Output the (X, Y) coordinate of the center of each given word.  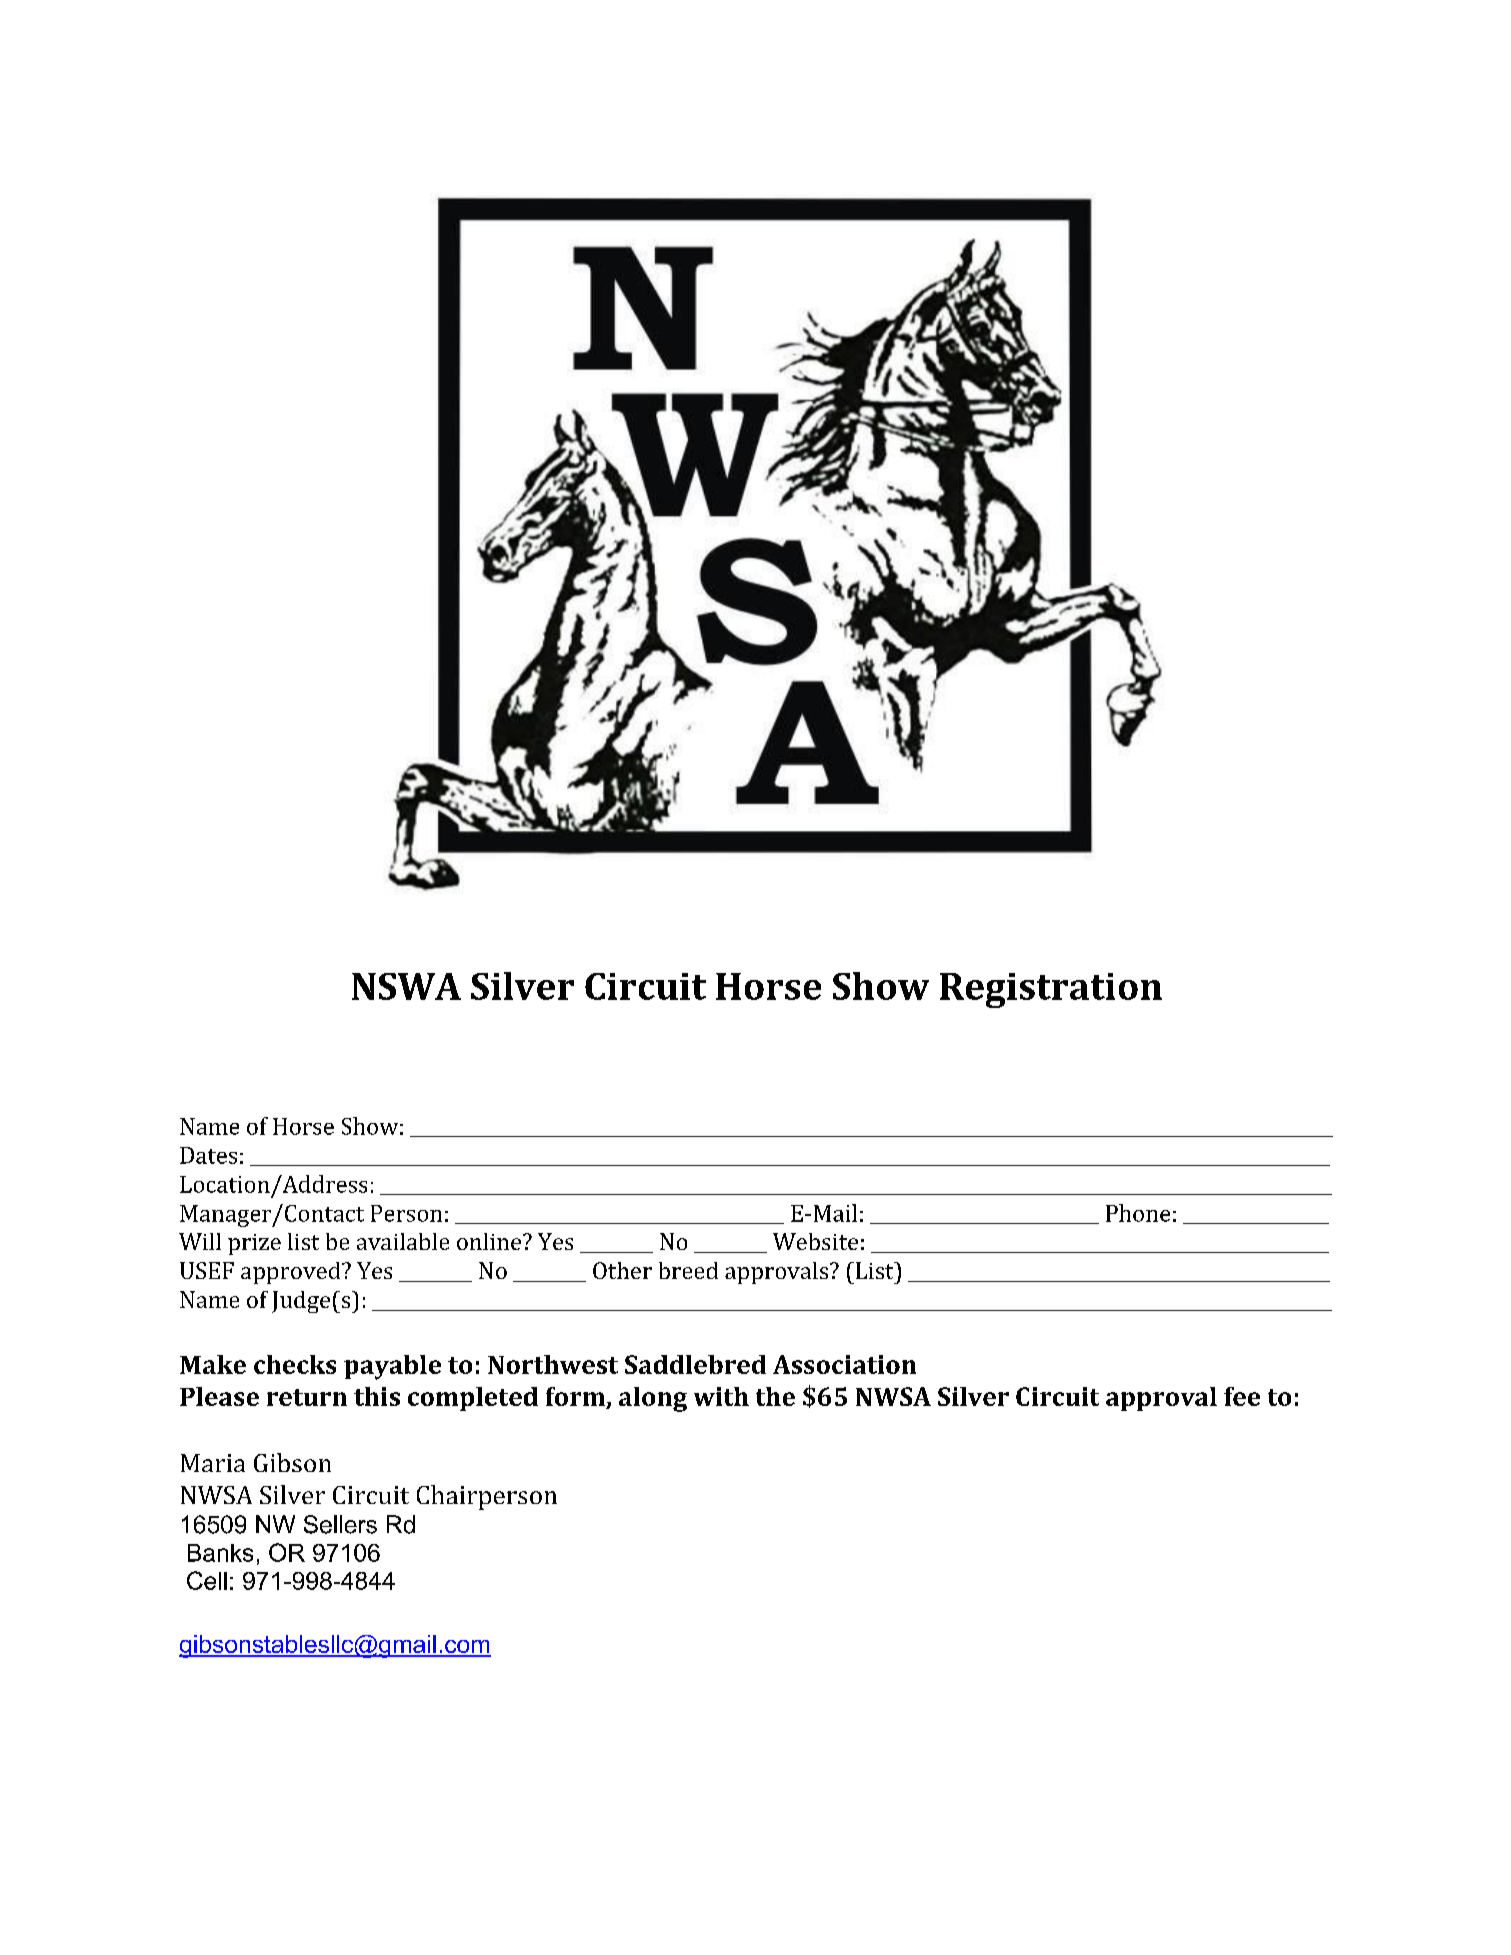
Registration (1051, 990)
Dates (208, 1155)
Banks (220, 1553)
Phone (1138, 1213)
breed (688, 1270)
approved (292, 1273)
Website (815, 1241)
